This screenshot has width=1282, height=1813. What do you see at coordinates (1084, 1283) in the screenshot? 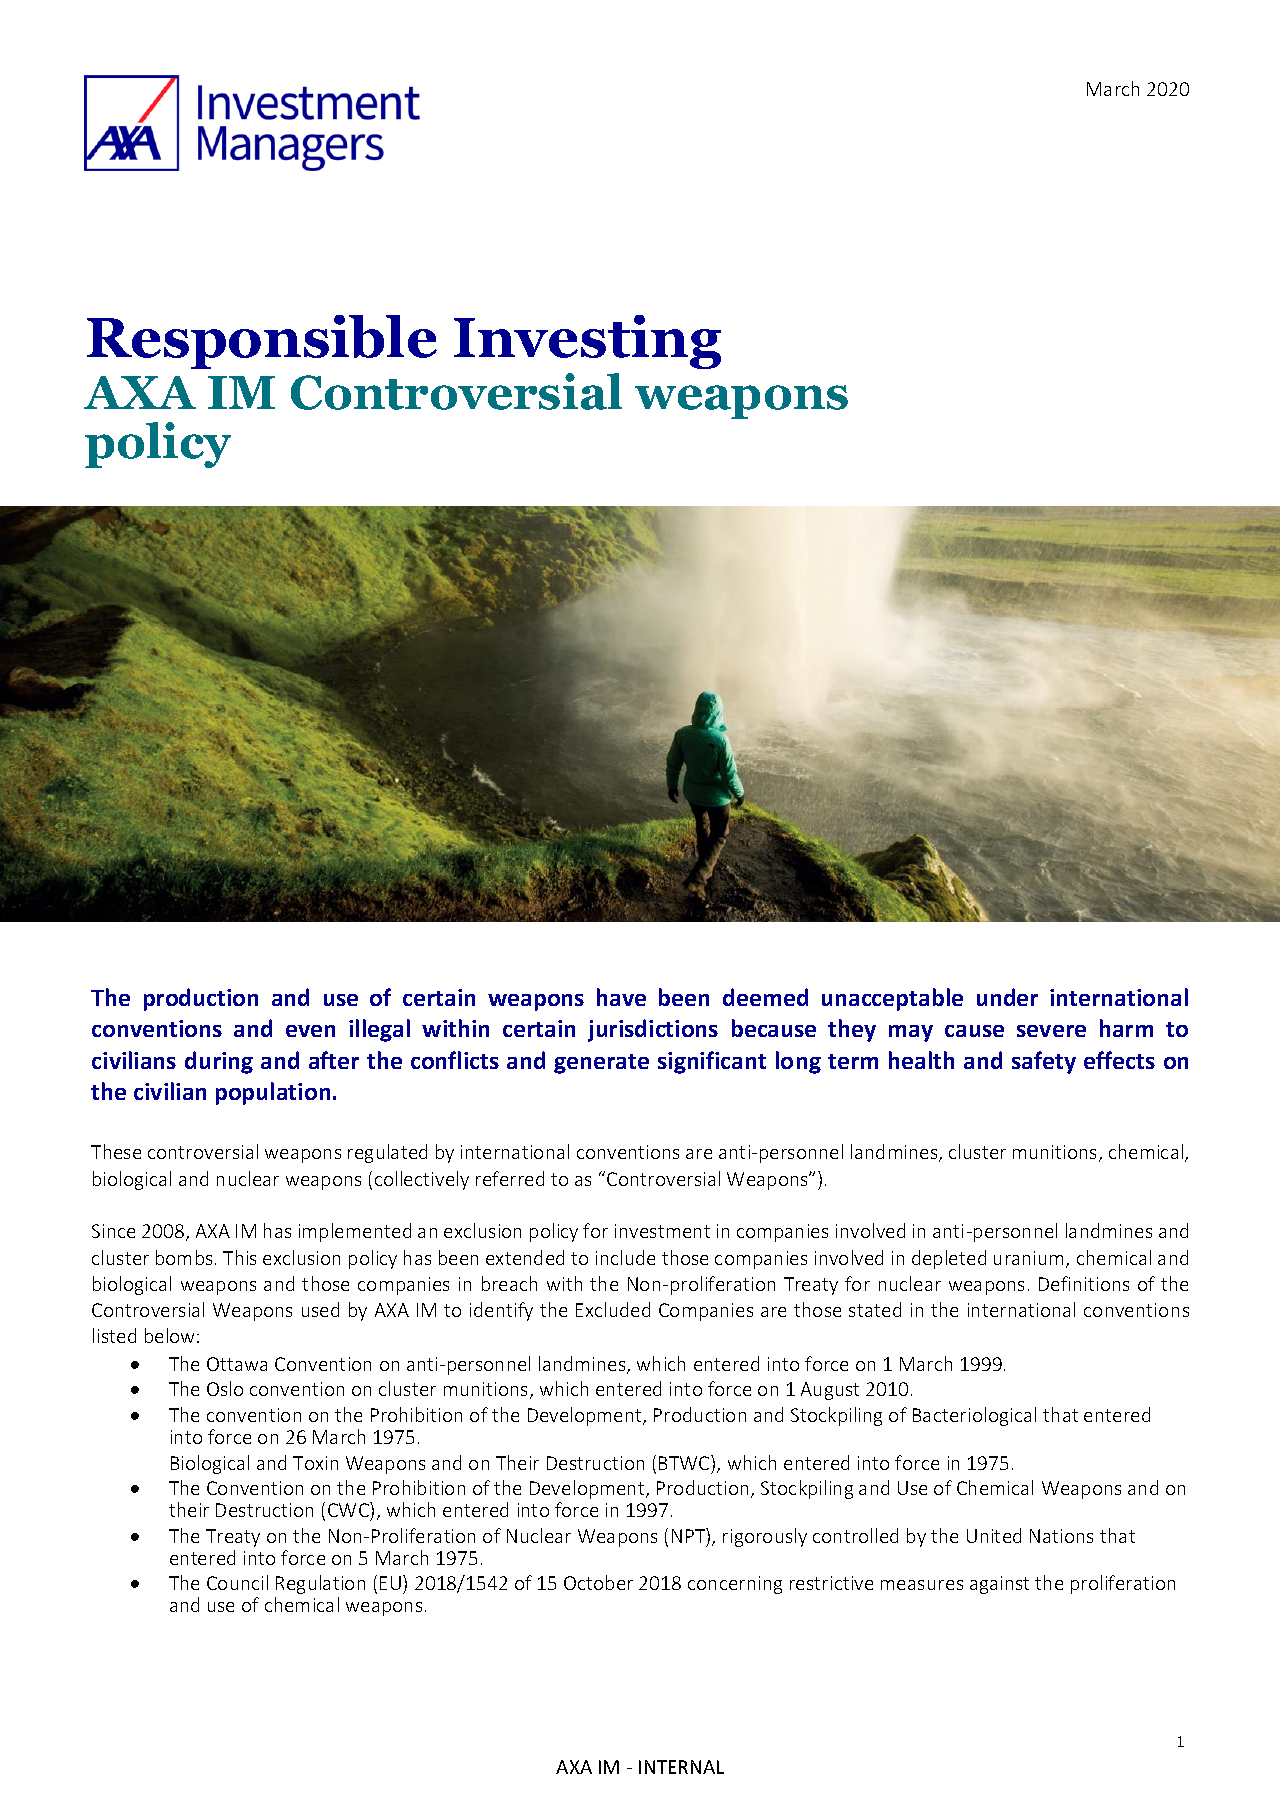
I see `Definitions` at bounding box center [1084, 1283].
